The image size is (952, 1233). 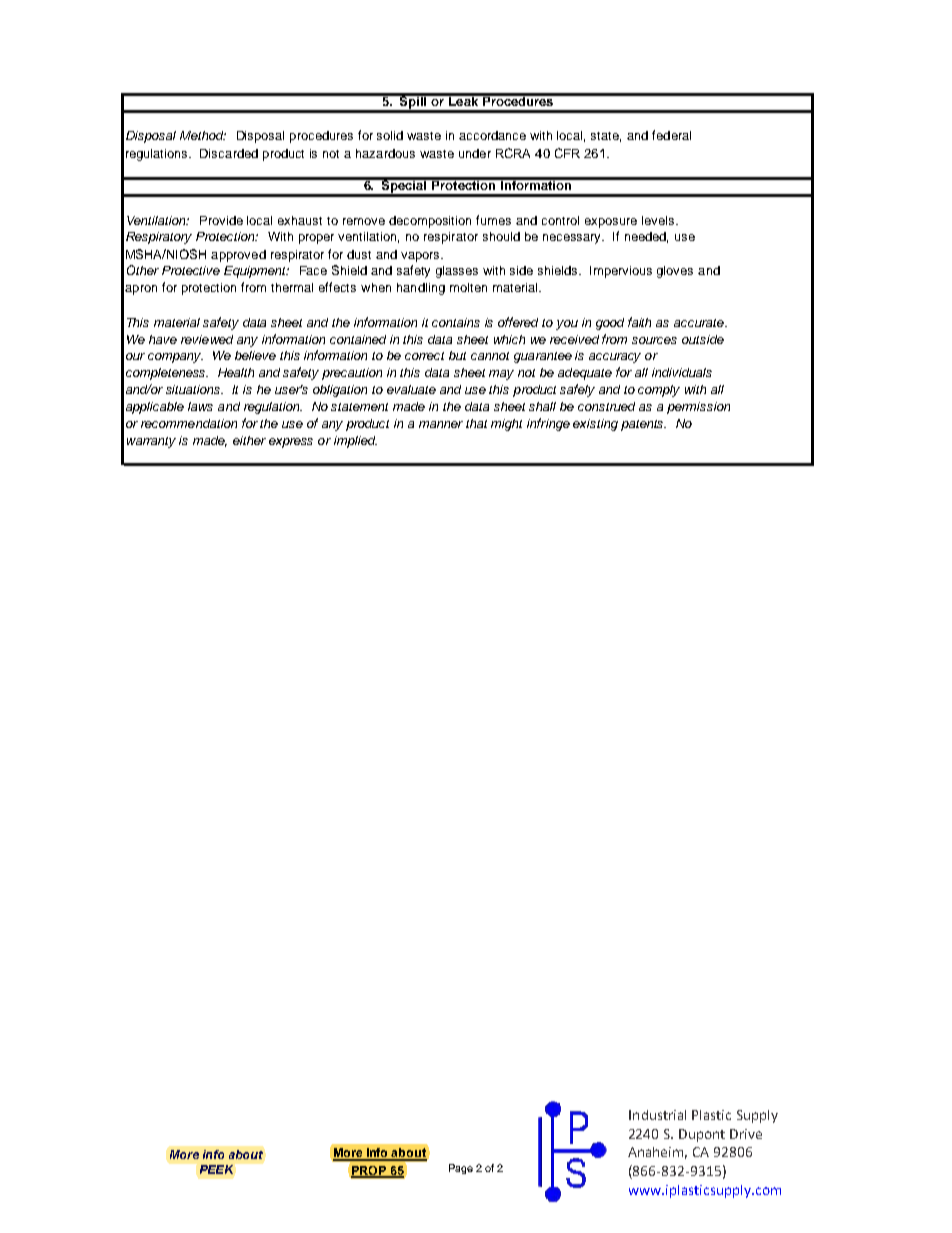 I want to click on federal, so click(x=671, y=135).
